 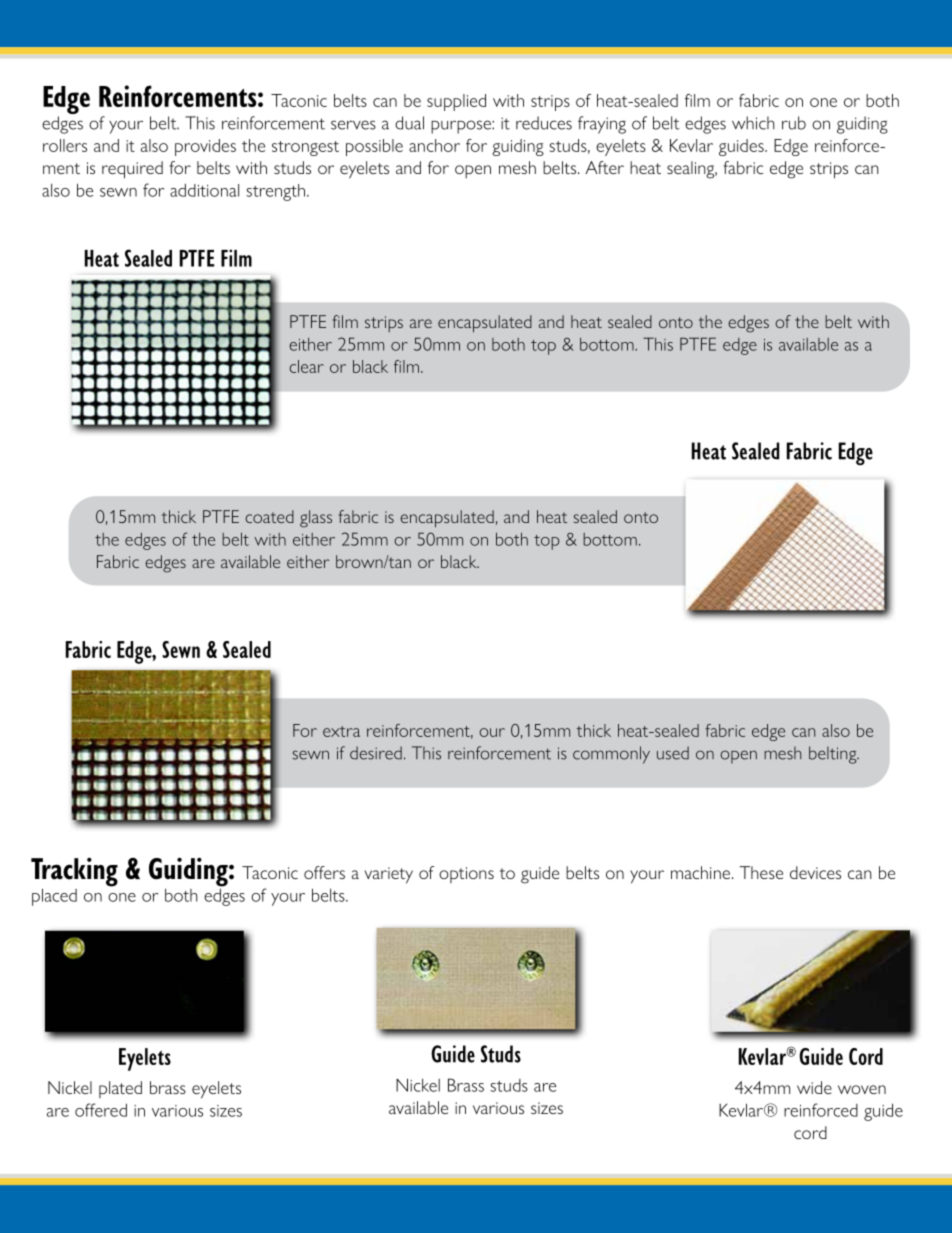 I want to click on provides, so click(x=205, y=147).
